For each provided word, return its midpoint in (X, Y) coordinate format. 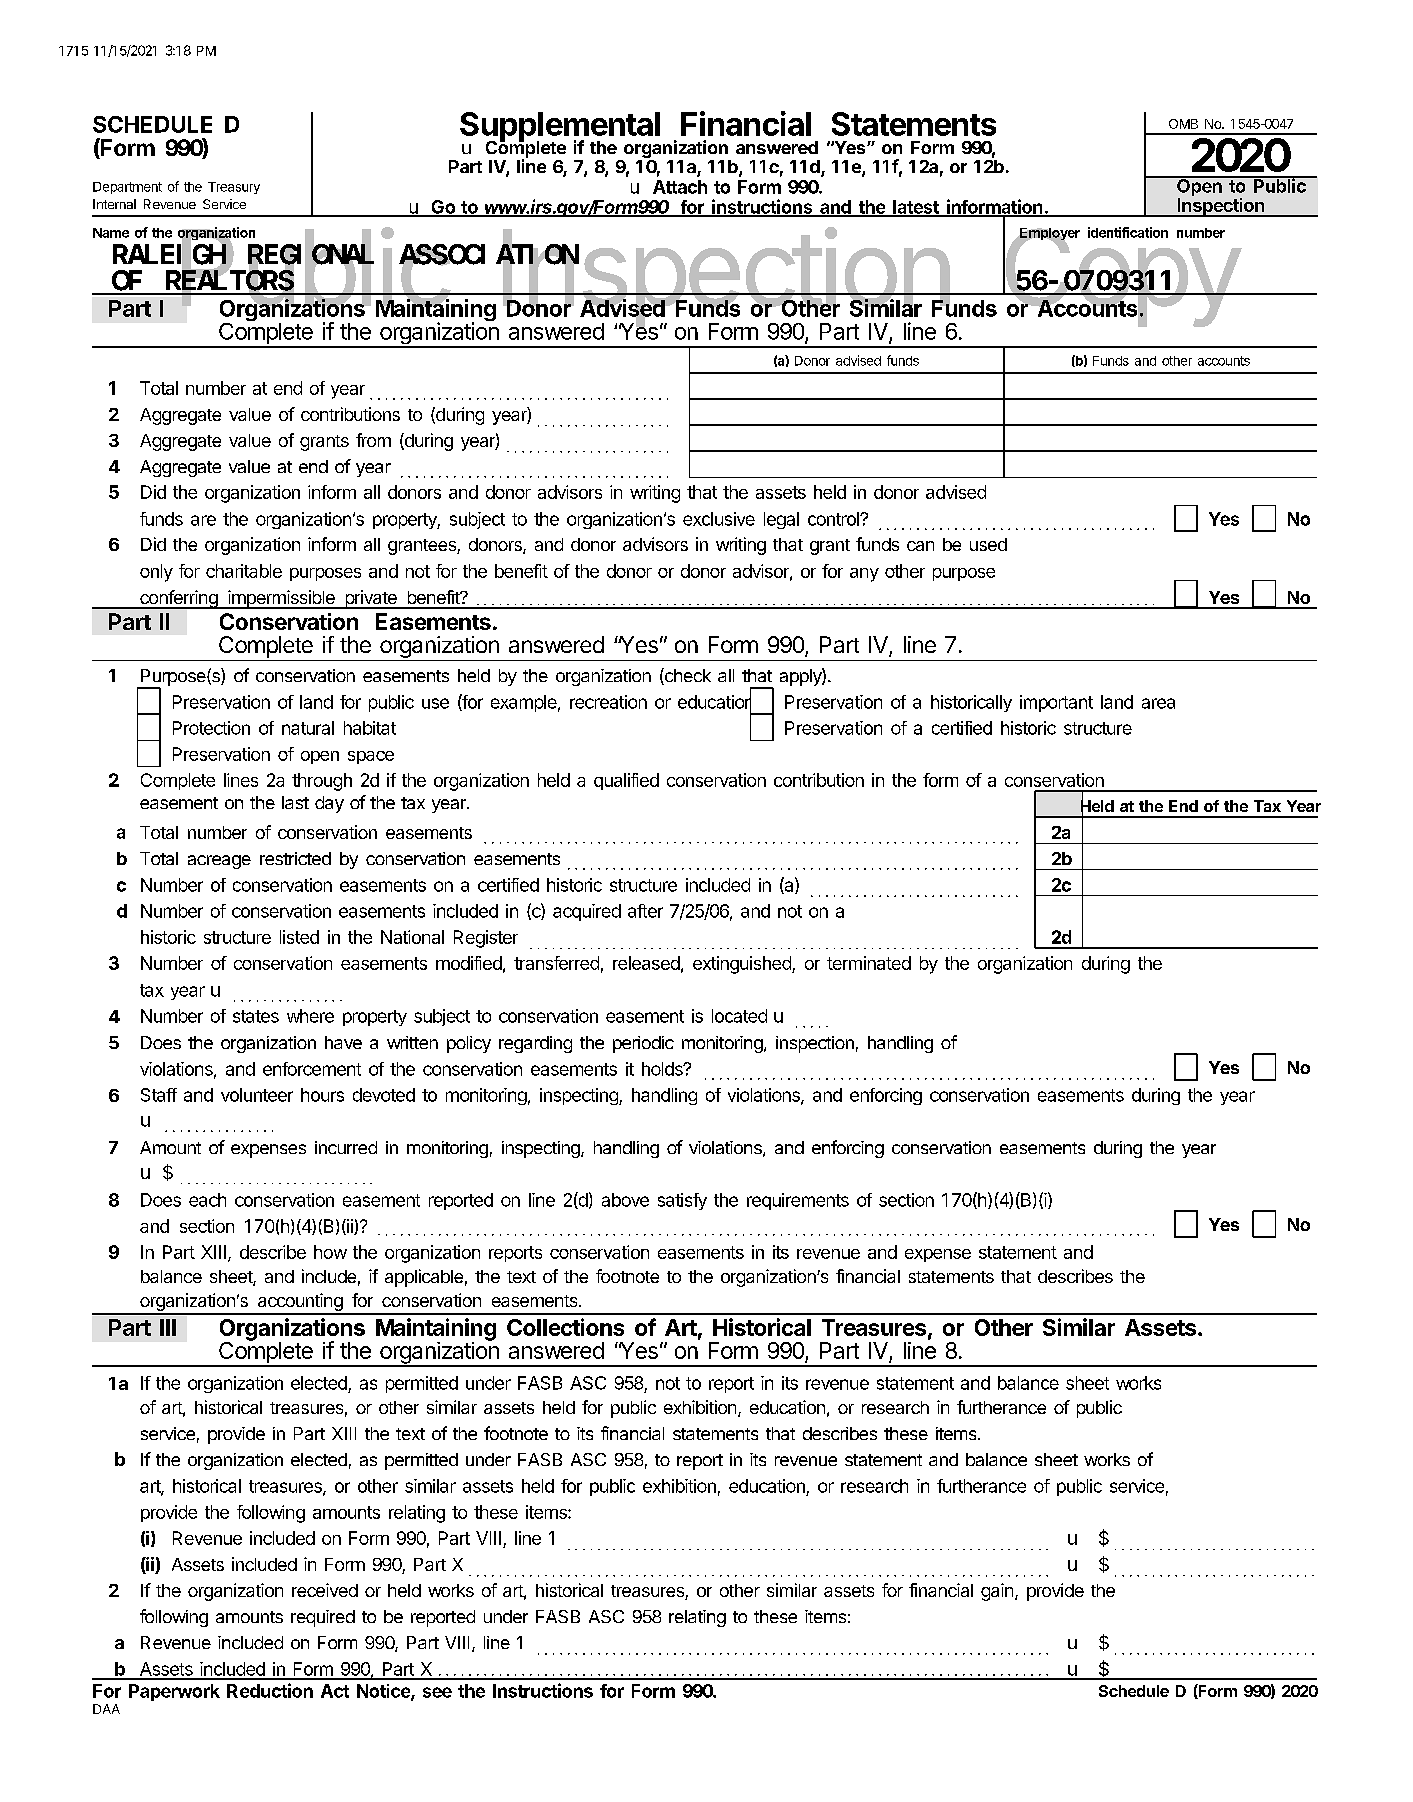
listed (299, 937)
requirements (798, 1201)
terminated (869, 963)
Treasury (234, 188)
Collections (565, 1327)
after (645, 911)
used (988, 544)
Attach (680, 187)
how (330, 1252)
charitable (244, 571)
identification (1128, 232)
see (437, 1692)
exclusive (719, 519)
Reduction (270, 1690)
